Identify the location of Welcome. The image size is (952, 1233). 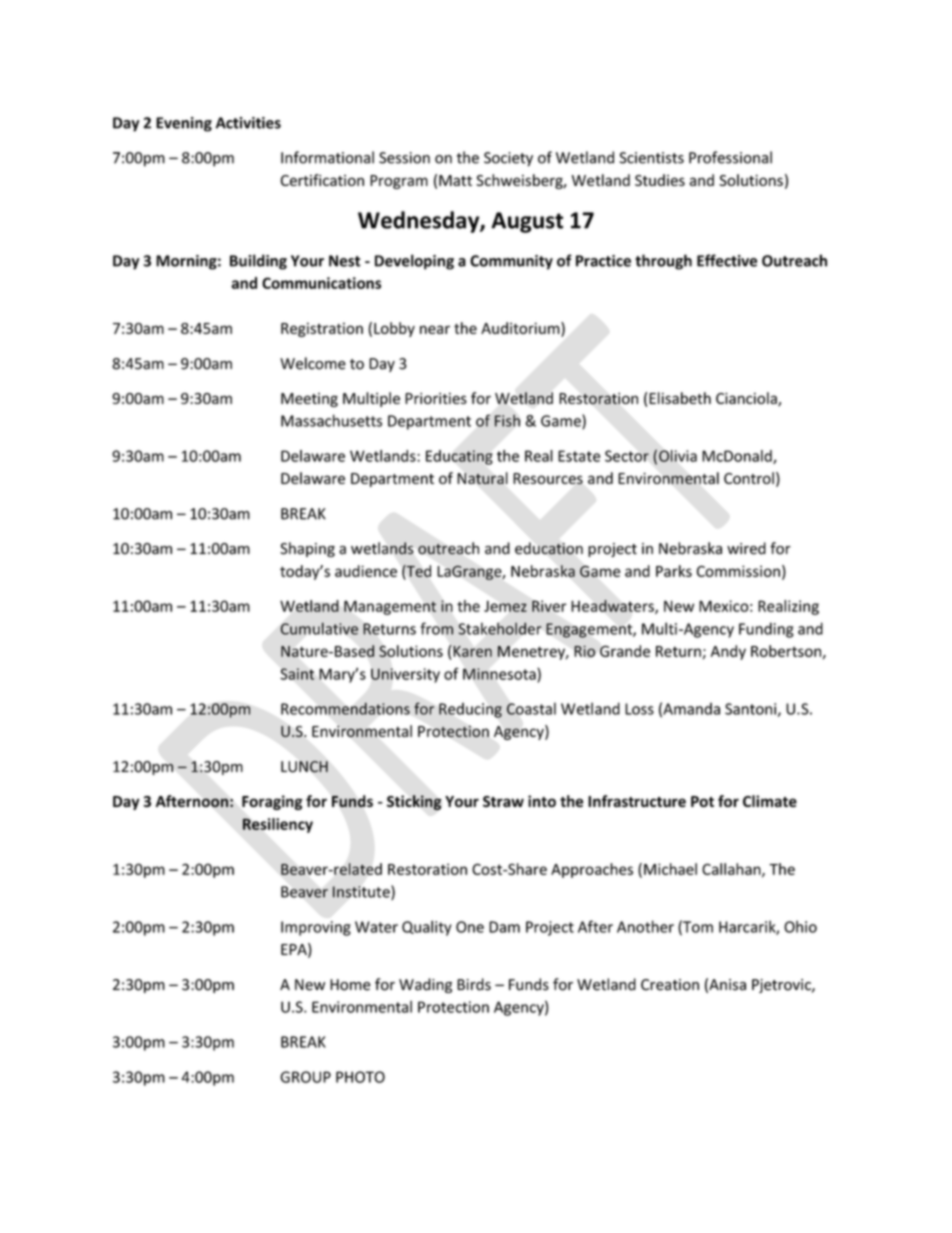
(313, 363).
